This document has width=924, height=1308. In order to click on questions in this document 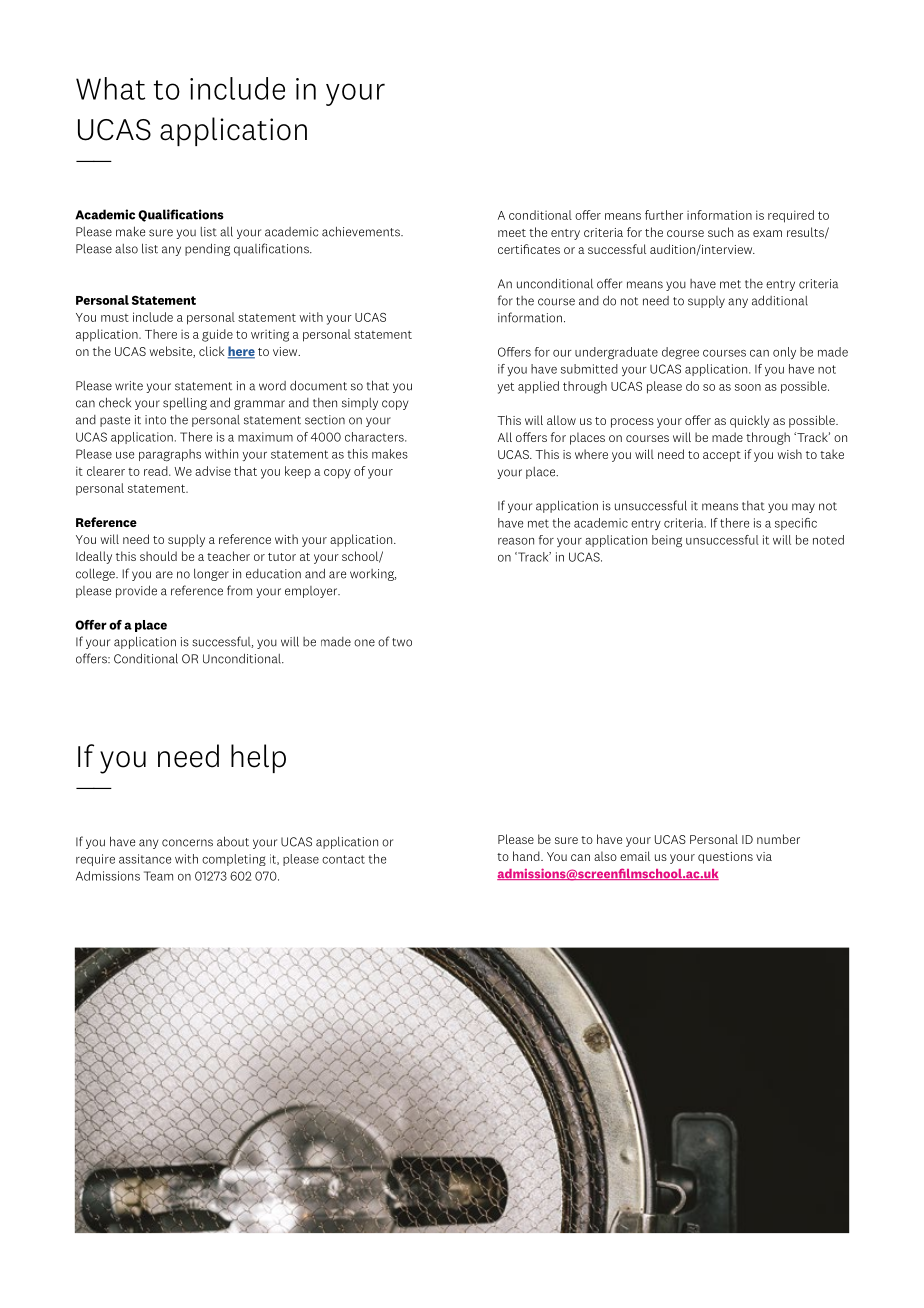, I will do `click(725, 858)`.
